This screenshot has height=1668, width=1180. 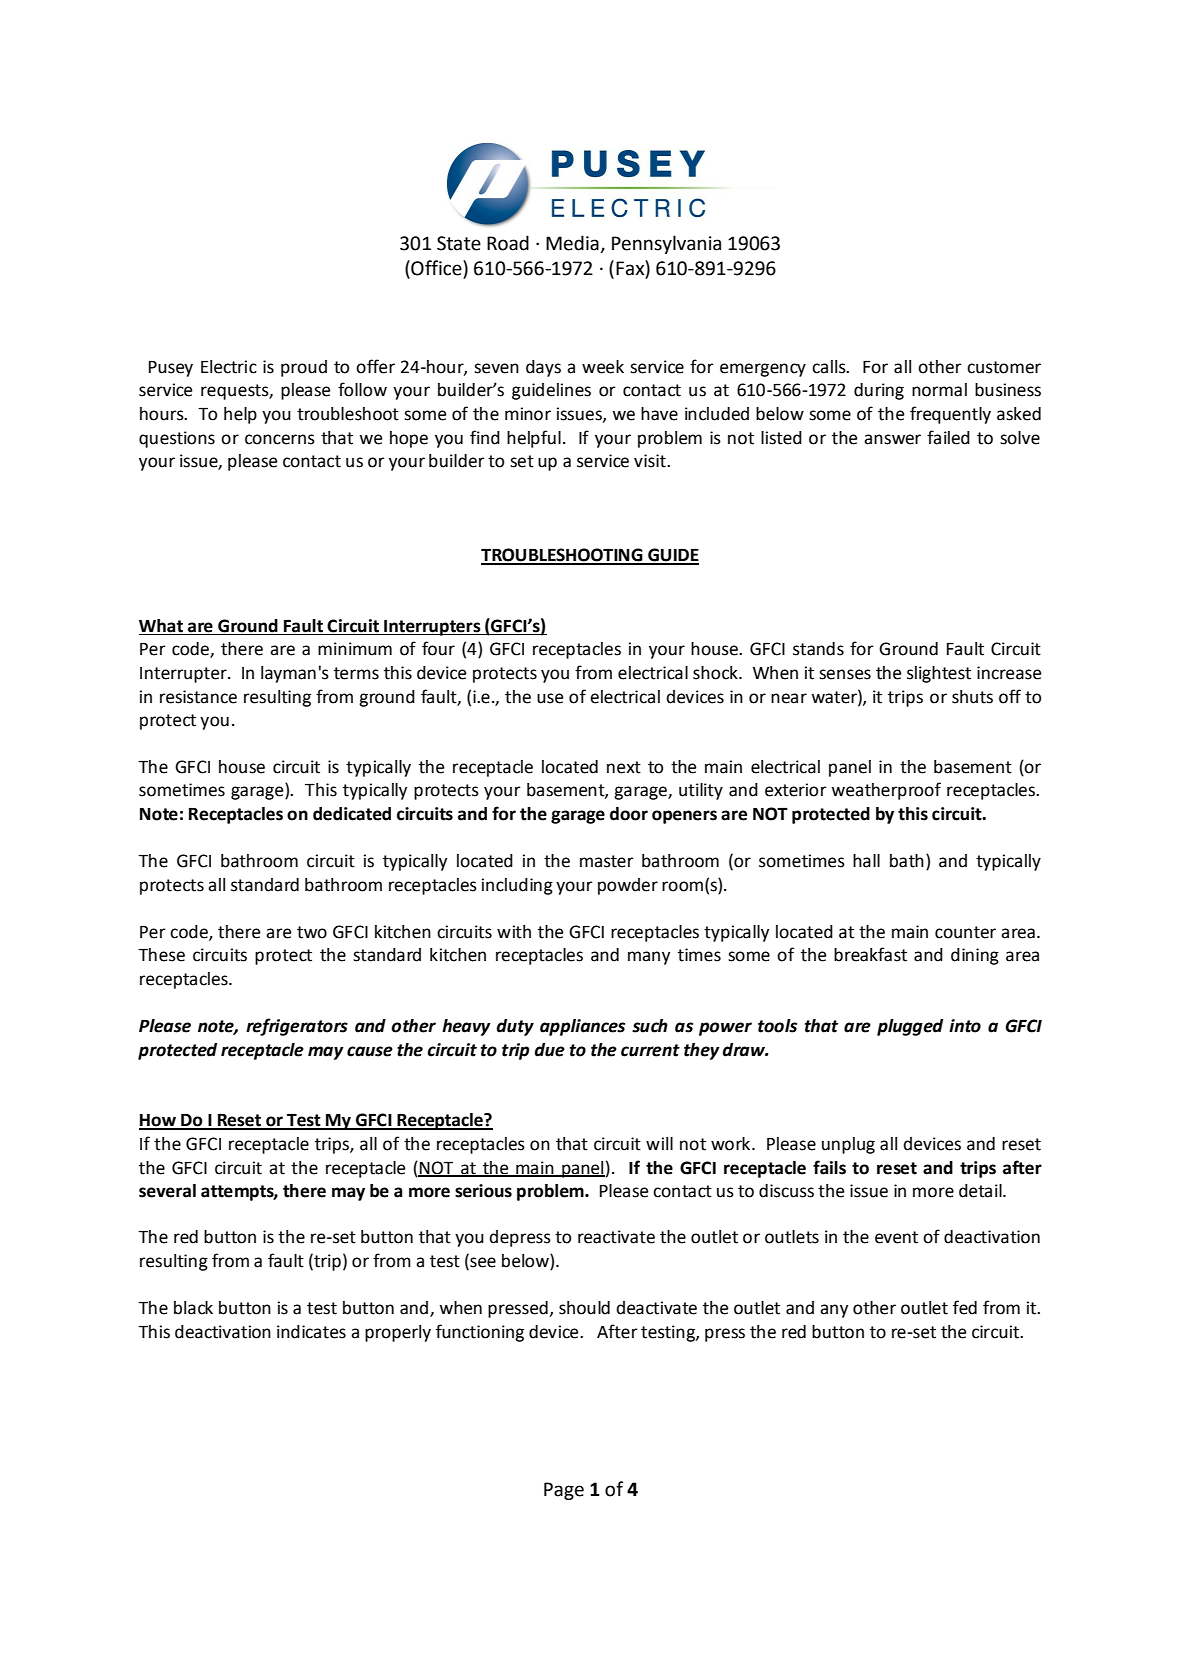 What do you see at coordinates (572, 243) in the screenshot?
I see `Media` at bounding box center [572, 243].
